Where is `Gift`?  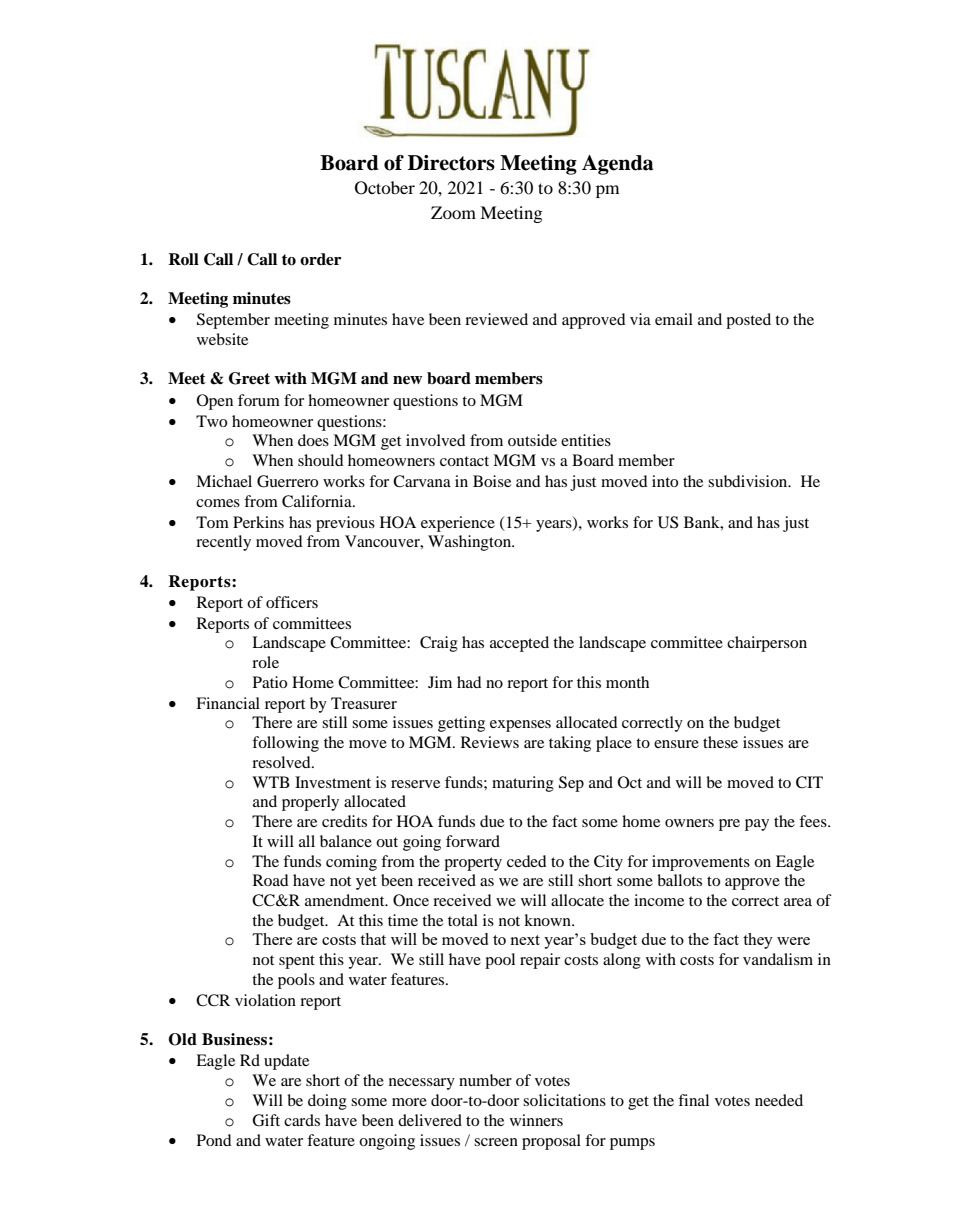
Gift is located at coordinates (266, 1120).
